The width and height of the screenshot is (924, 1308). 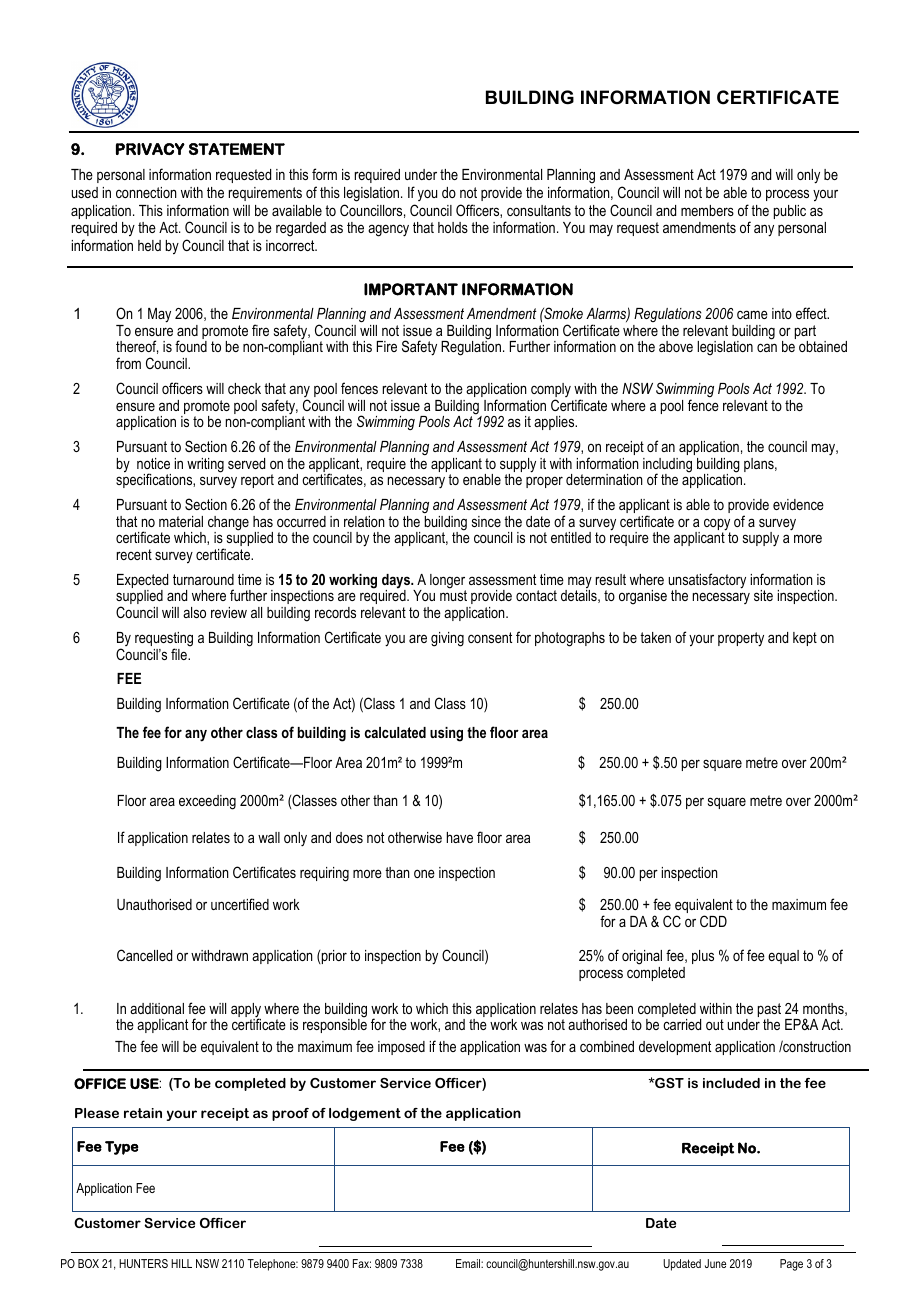 What do you see at coordinates (713, 921) in the screenshot?
I see `CDD` at bounding box center [713, 921].
